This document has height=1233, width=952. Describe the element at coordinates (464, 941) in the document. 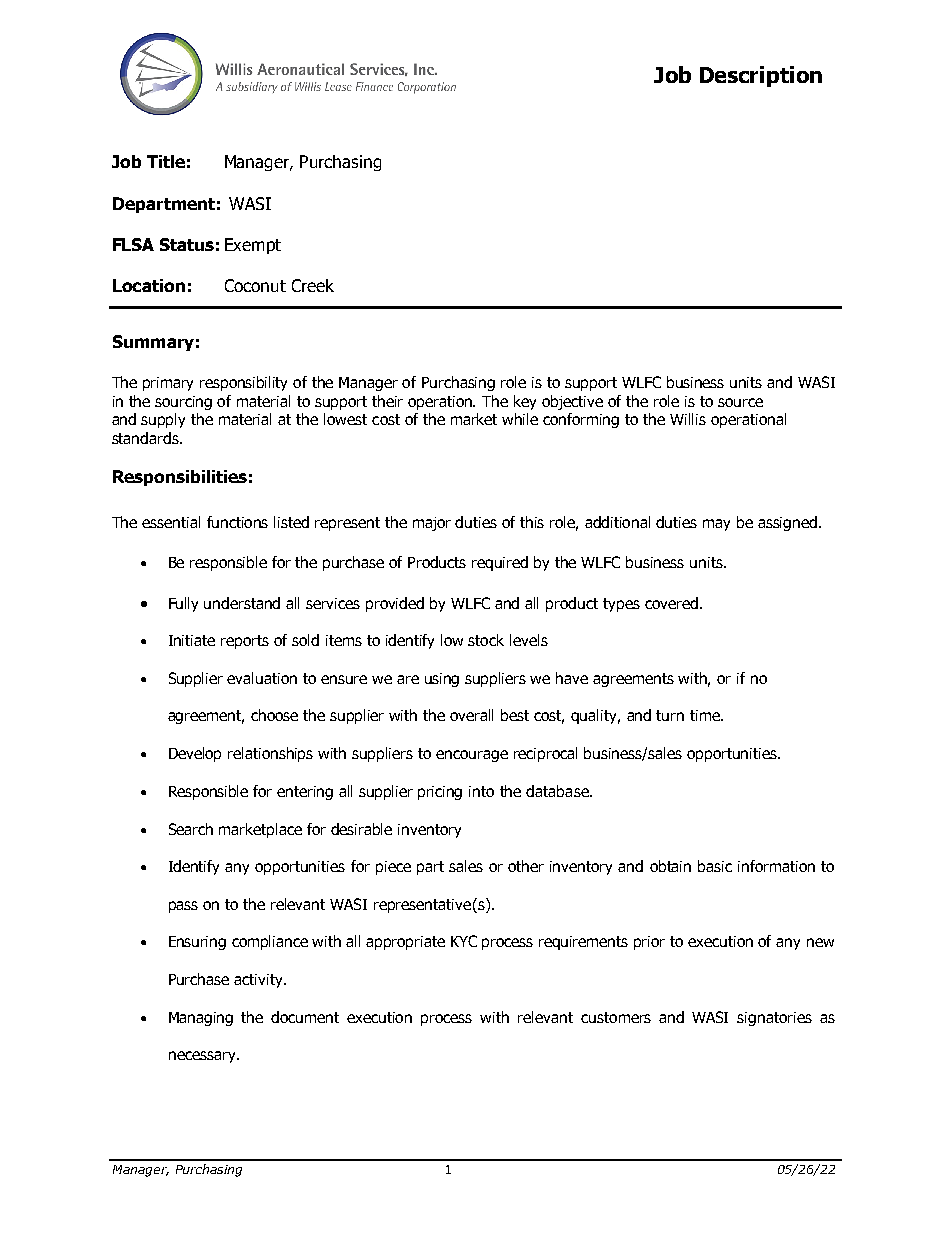

I see `KYC` at that location.
